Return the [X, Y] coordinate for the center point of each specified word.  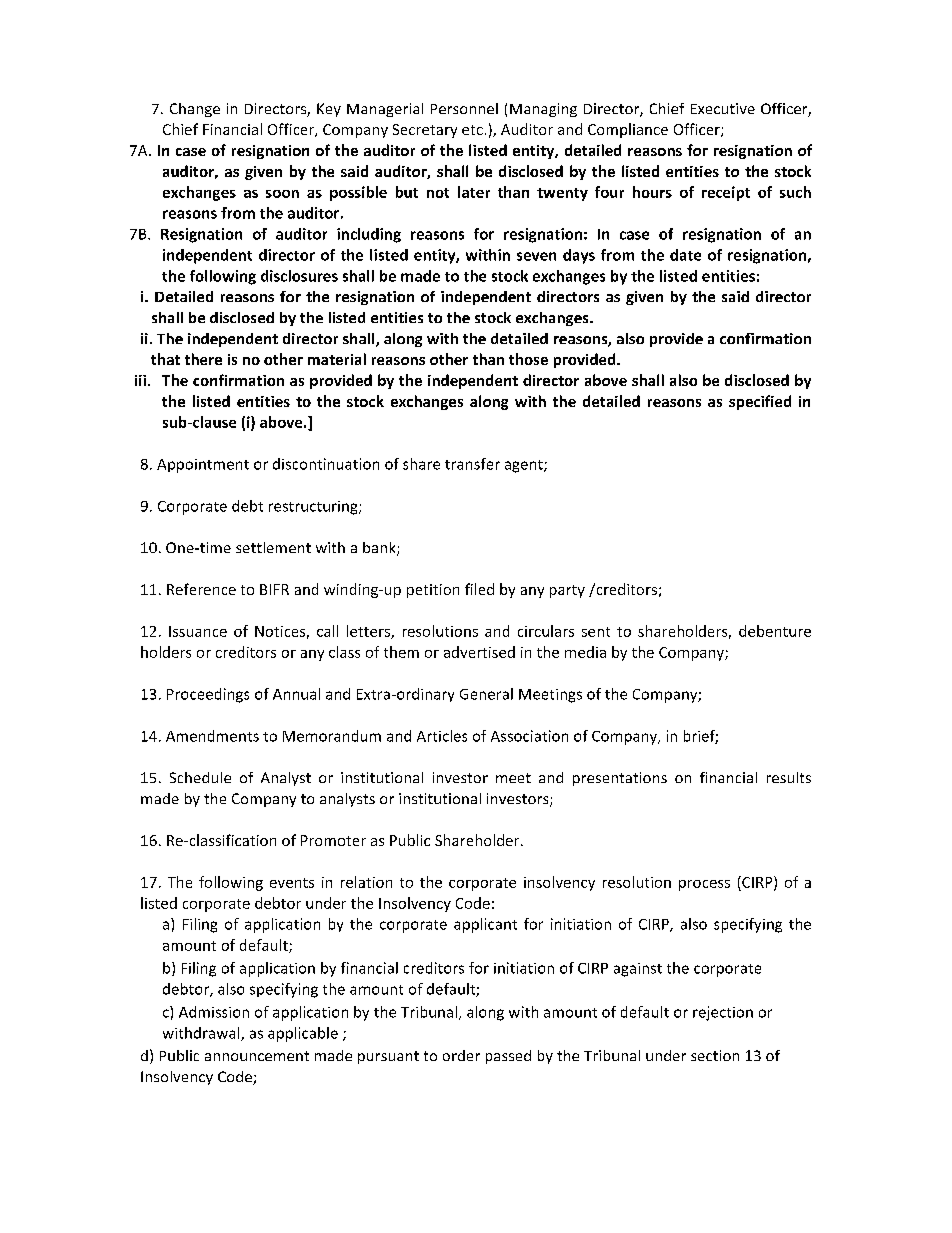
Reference [201, 589]
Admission [214, 1012]
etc [472, 130]
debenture [775, 631]
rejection [723, 1013]
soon [282, 194]
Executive [723, 108]
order [461, 1055]
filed [479, 589]
